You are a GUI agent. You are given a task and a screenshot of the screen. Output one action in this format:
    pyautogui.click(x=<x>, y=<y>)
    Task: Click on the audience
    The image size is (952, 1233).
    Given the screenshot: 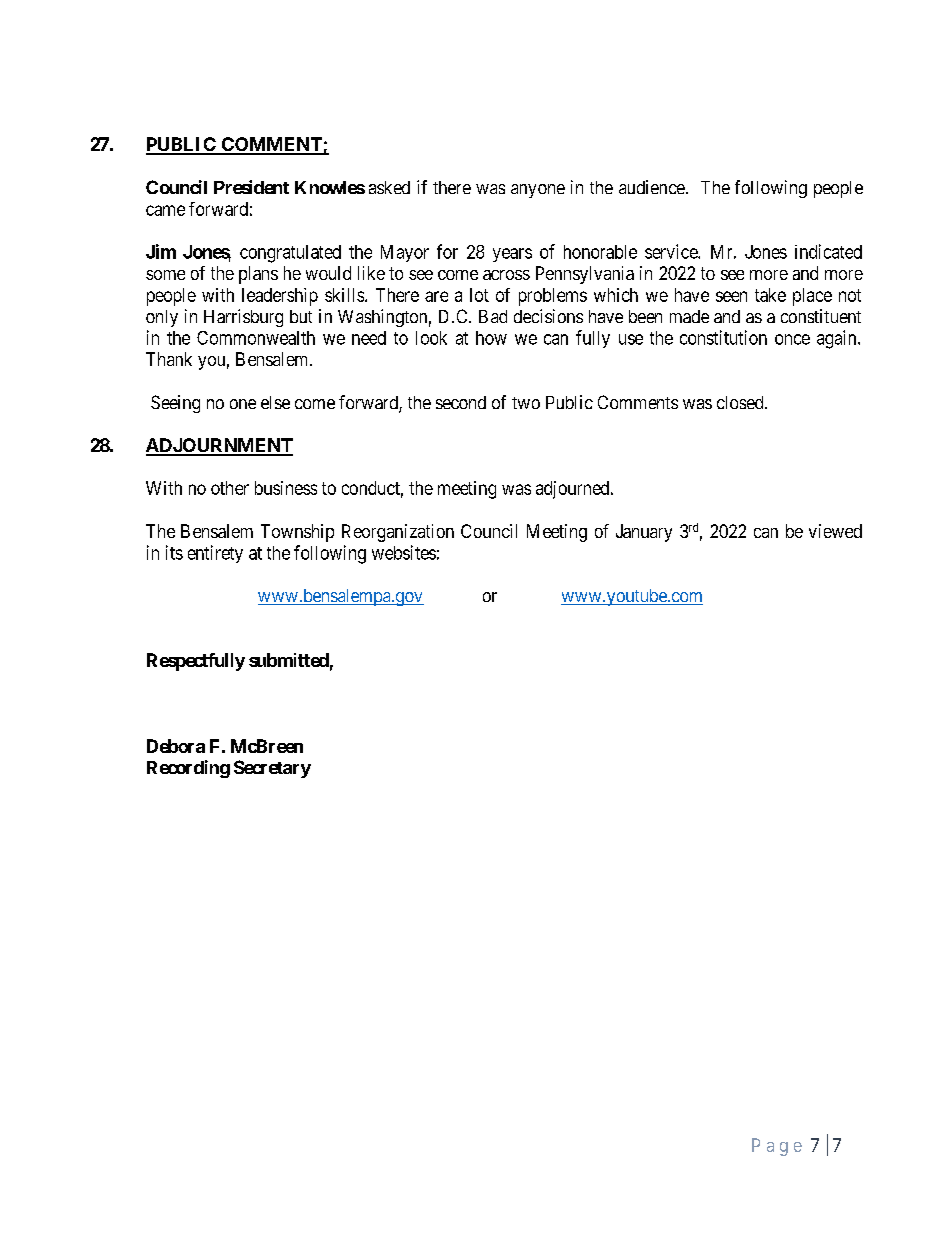 What is the action you would take?
    pyautogui.click(x=652, y=187)
